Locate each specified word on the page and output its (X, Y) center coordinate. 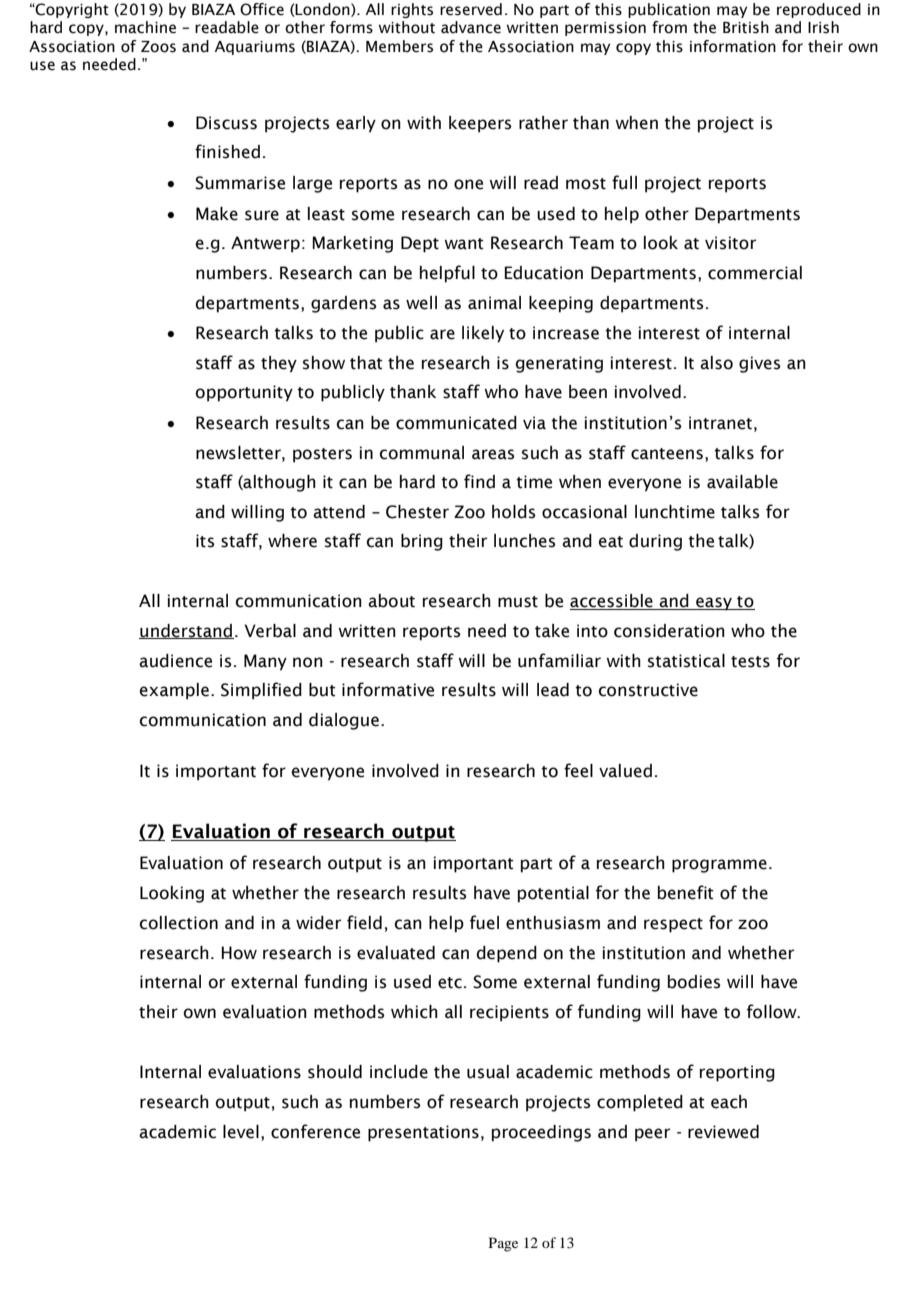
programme (719, 866)
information (733, 46)
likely (483, 334)
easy (714, 604)
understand (186, 631)
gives (760, 364)
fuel (484, 922)
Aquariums (255, 48)
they (279, 364)
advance (471, 27)
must (518, 602)
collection (179, 923)
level (241, 1132)
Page (503, 1244)
